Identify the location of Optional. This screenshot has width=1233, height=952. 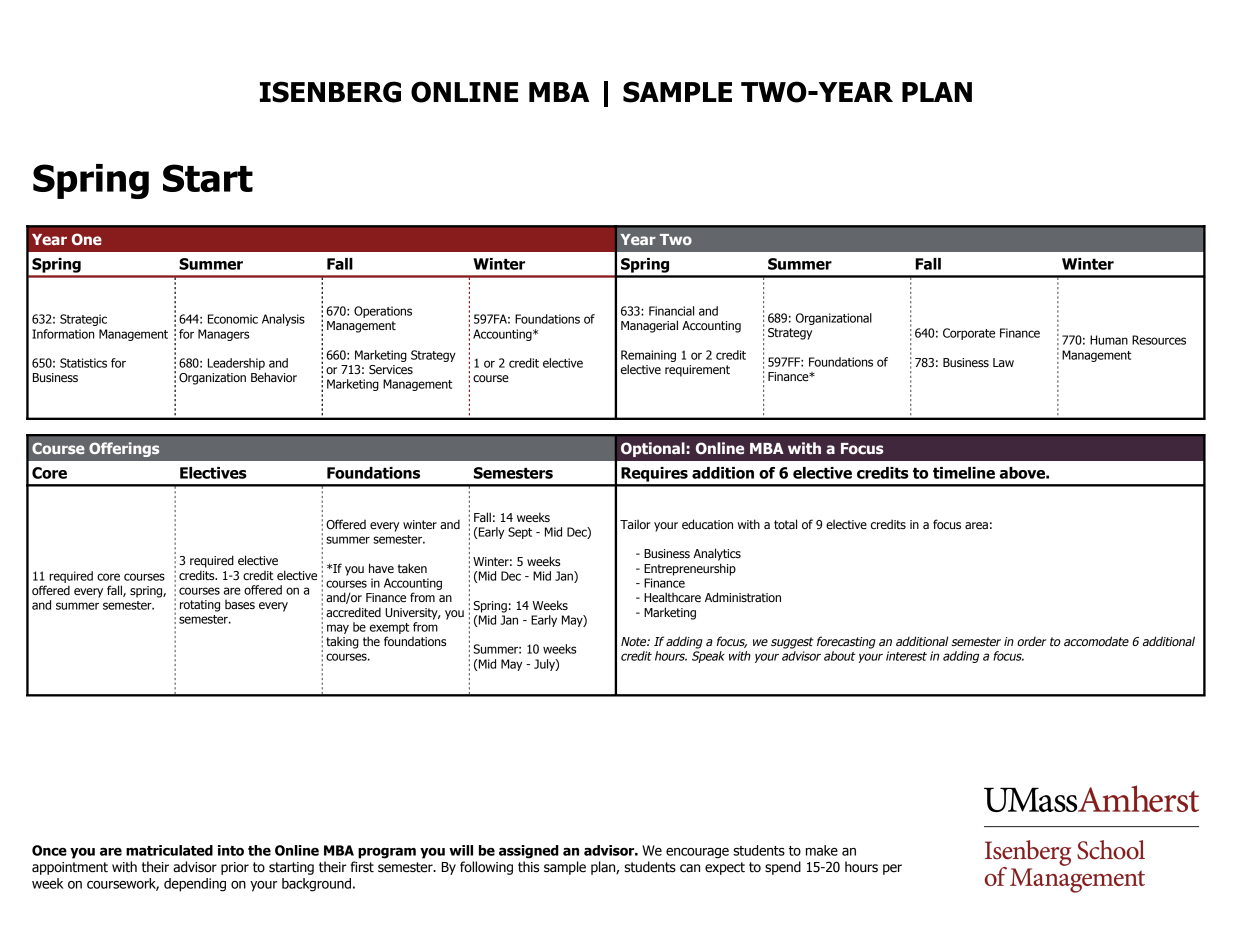
(653, 449).
